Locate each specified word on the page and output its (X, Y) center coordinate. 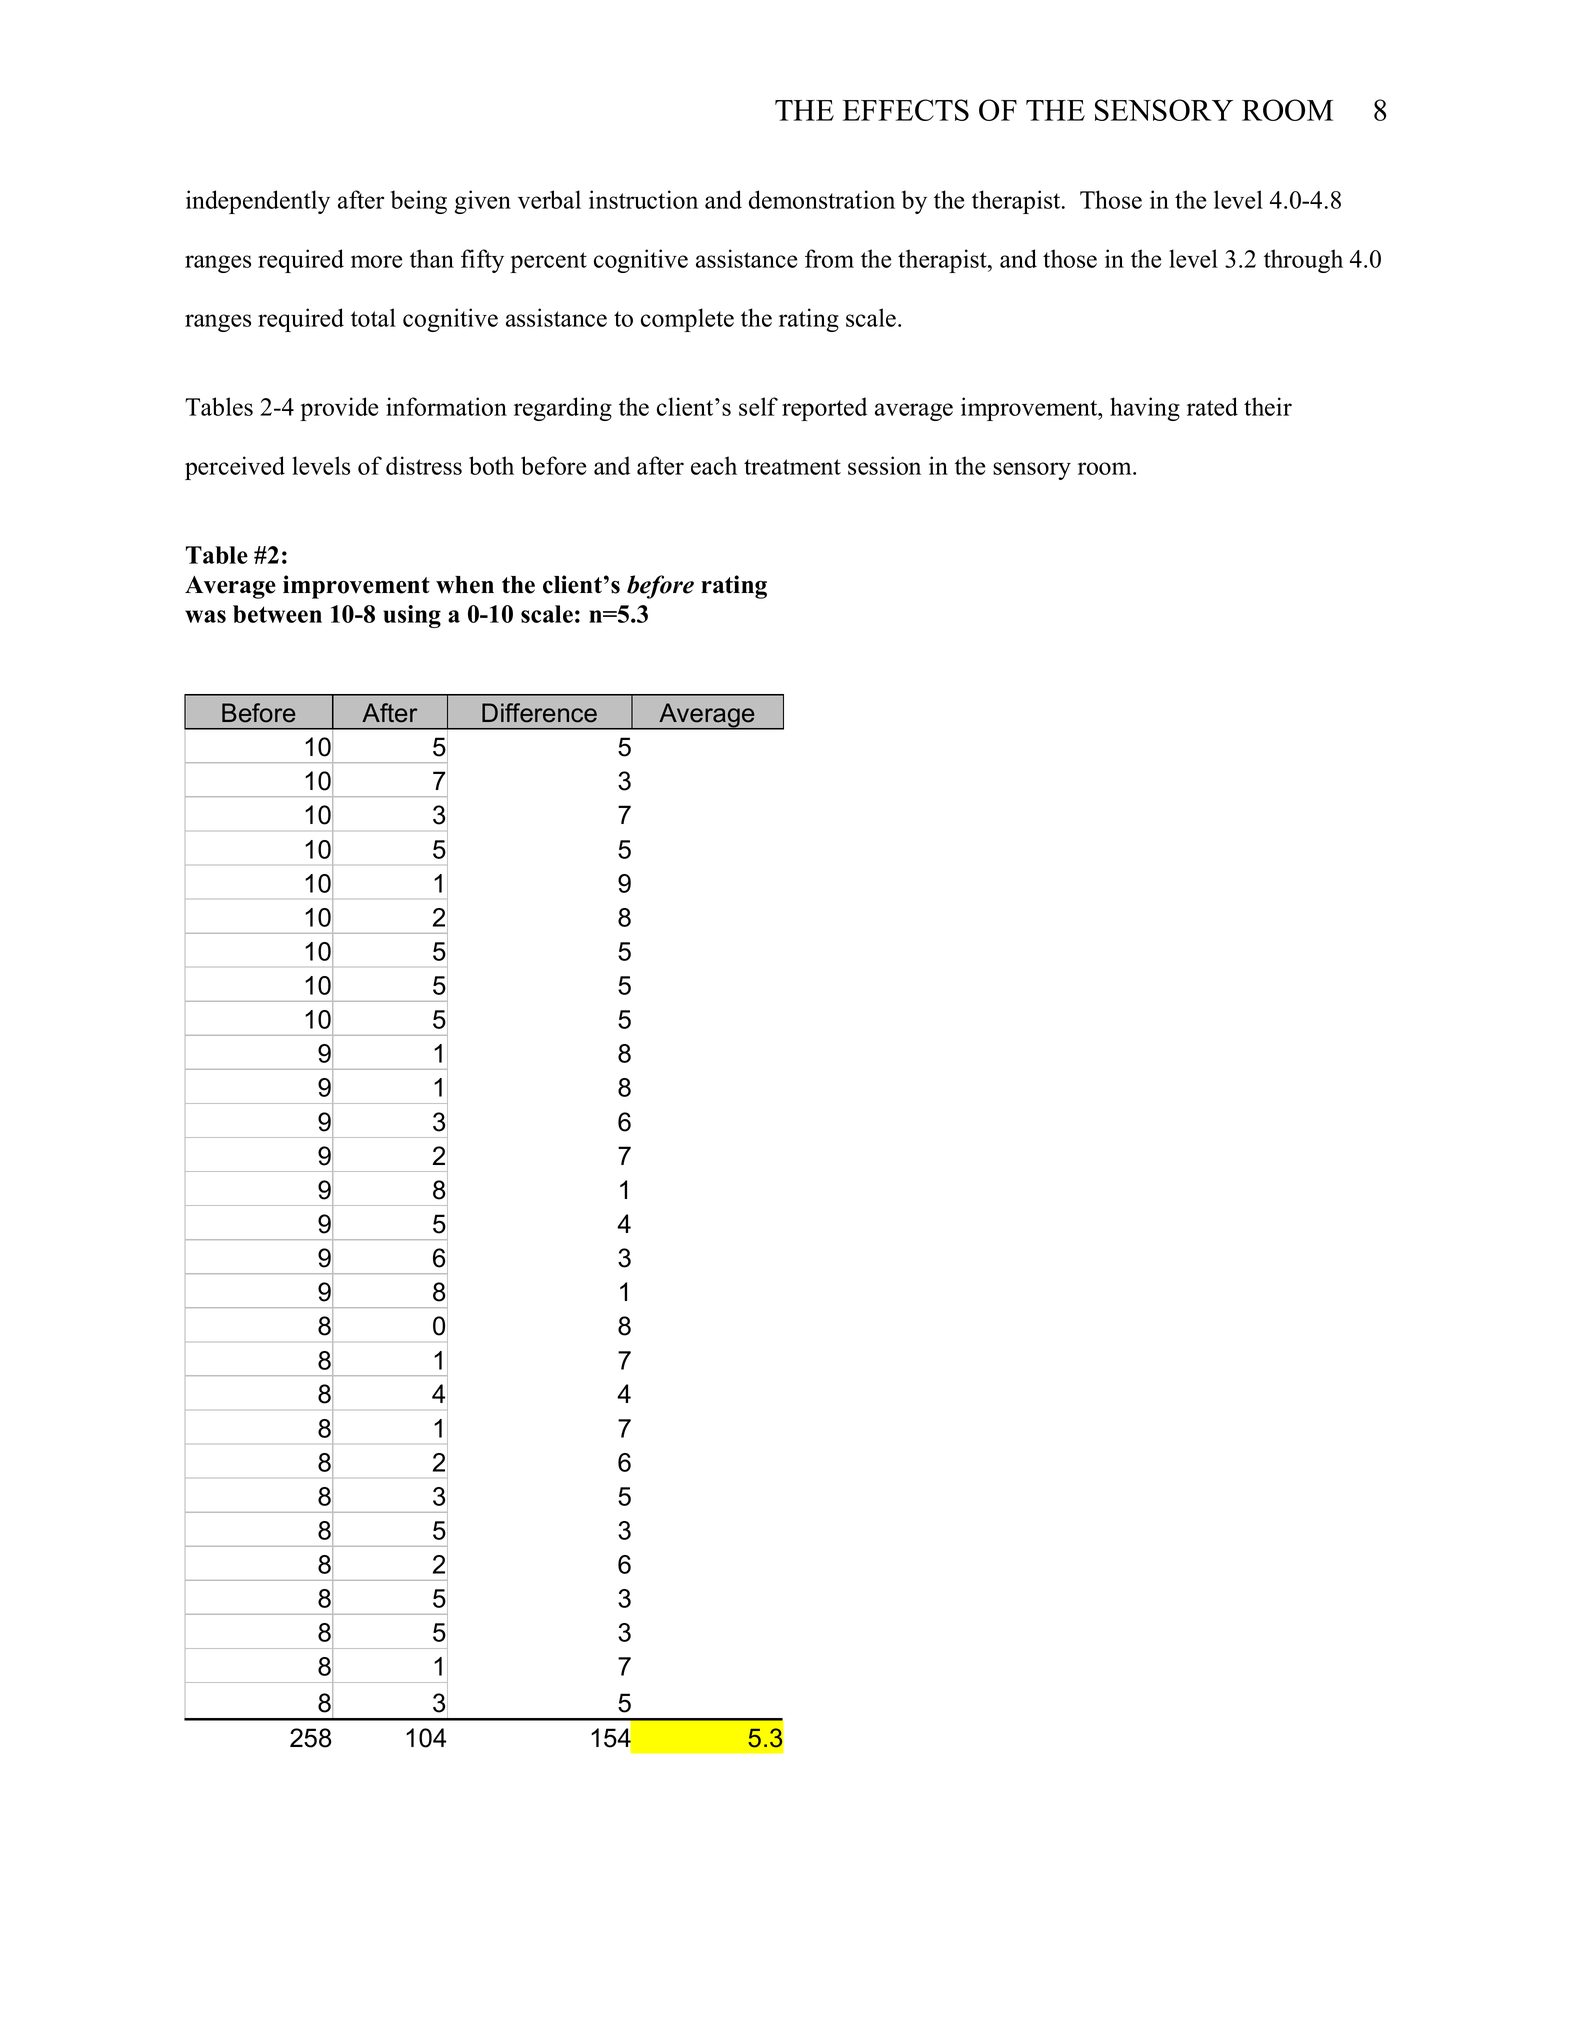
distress (424, 465)
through (1303, 261)
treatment (792, 467)
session (884, 465)
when (465, 585)
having (1145, 409)
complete (687, 320)
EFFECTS (906, 110)
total (373, 317)
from (829, 258)
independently (258, 202)
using (412, 616)
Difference (539, 713)
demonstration (822, 199)
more (376, 261)
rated (1212, 406)
